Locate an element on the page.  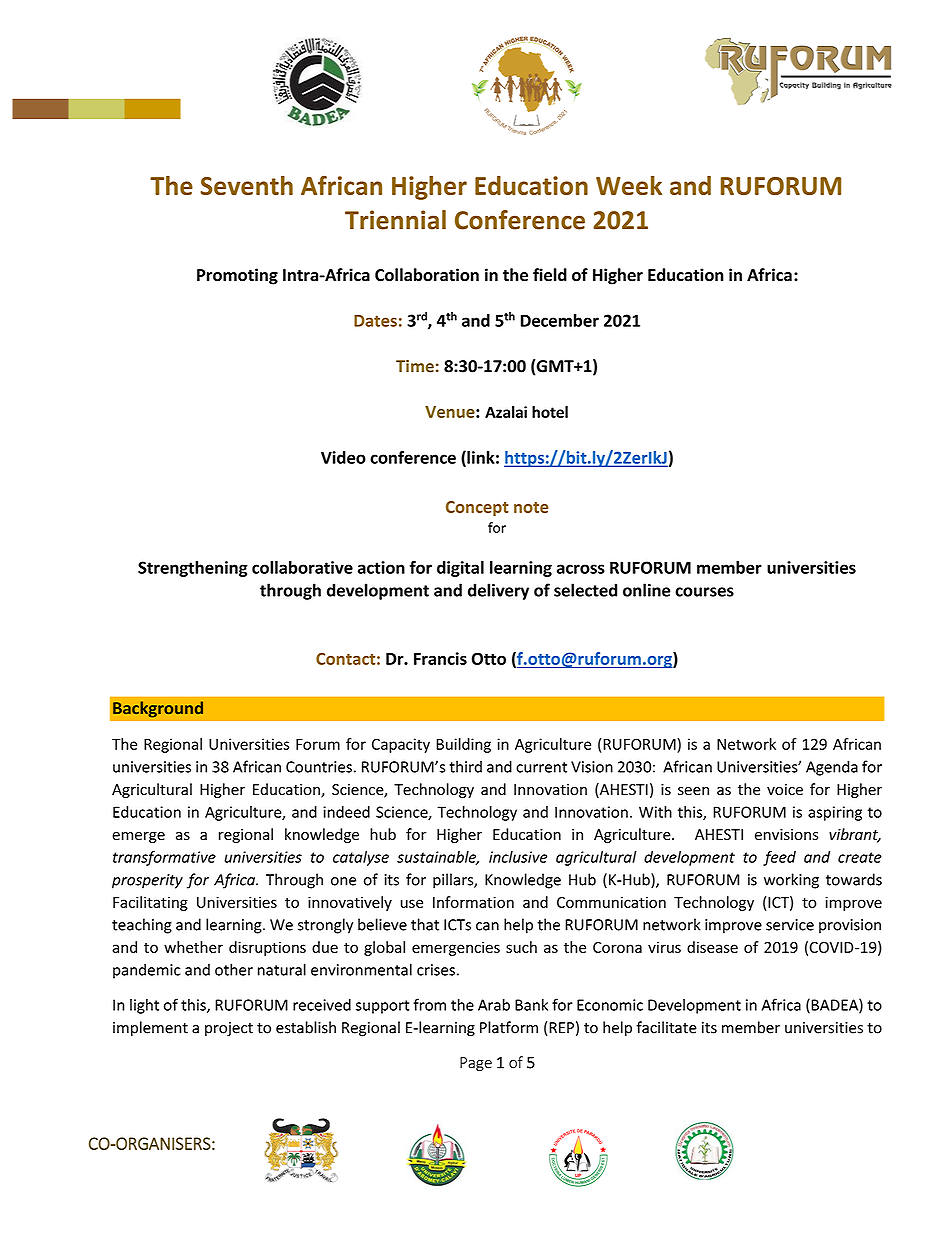
Seventh is located at coordinates (246, 185).
